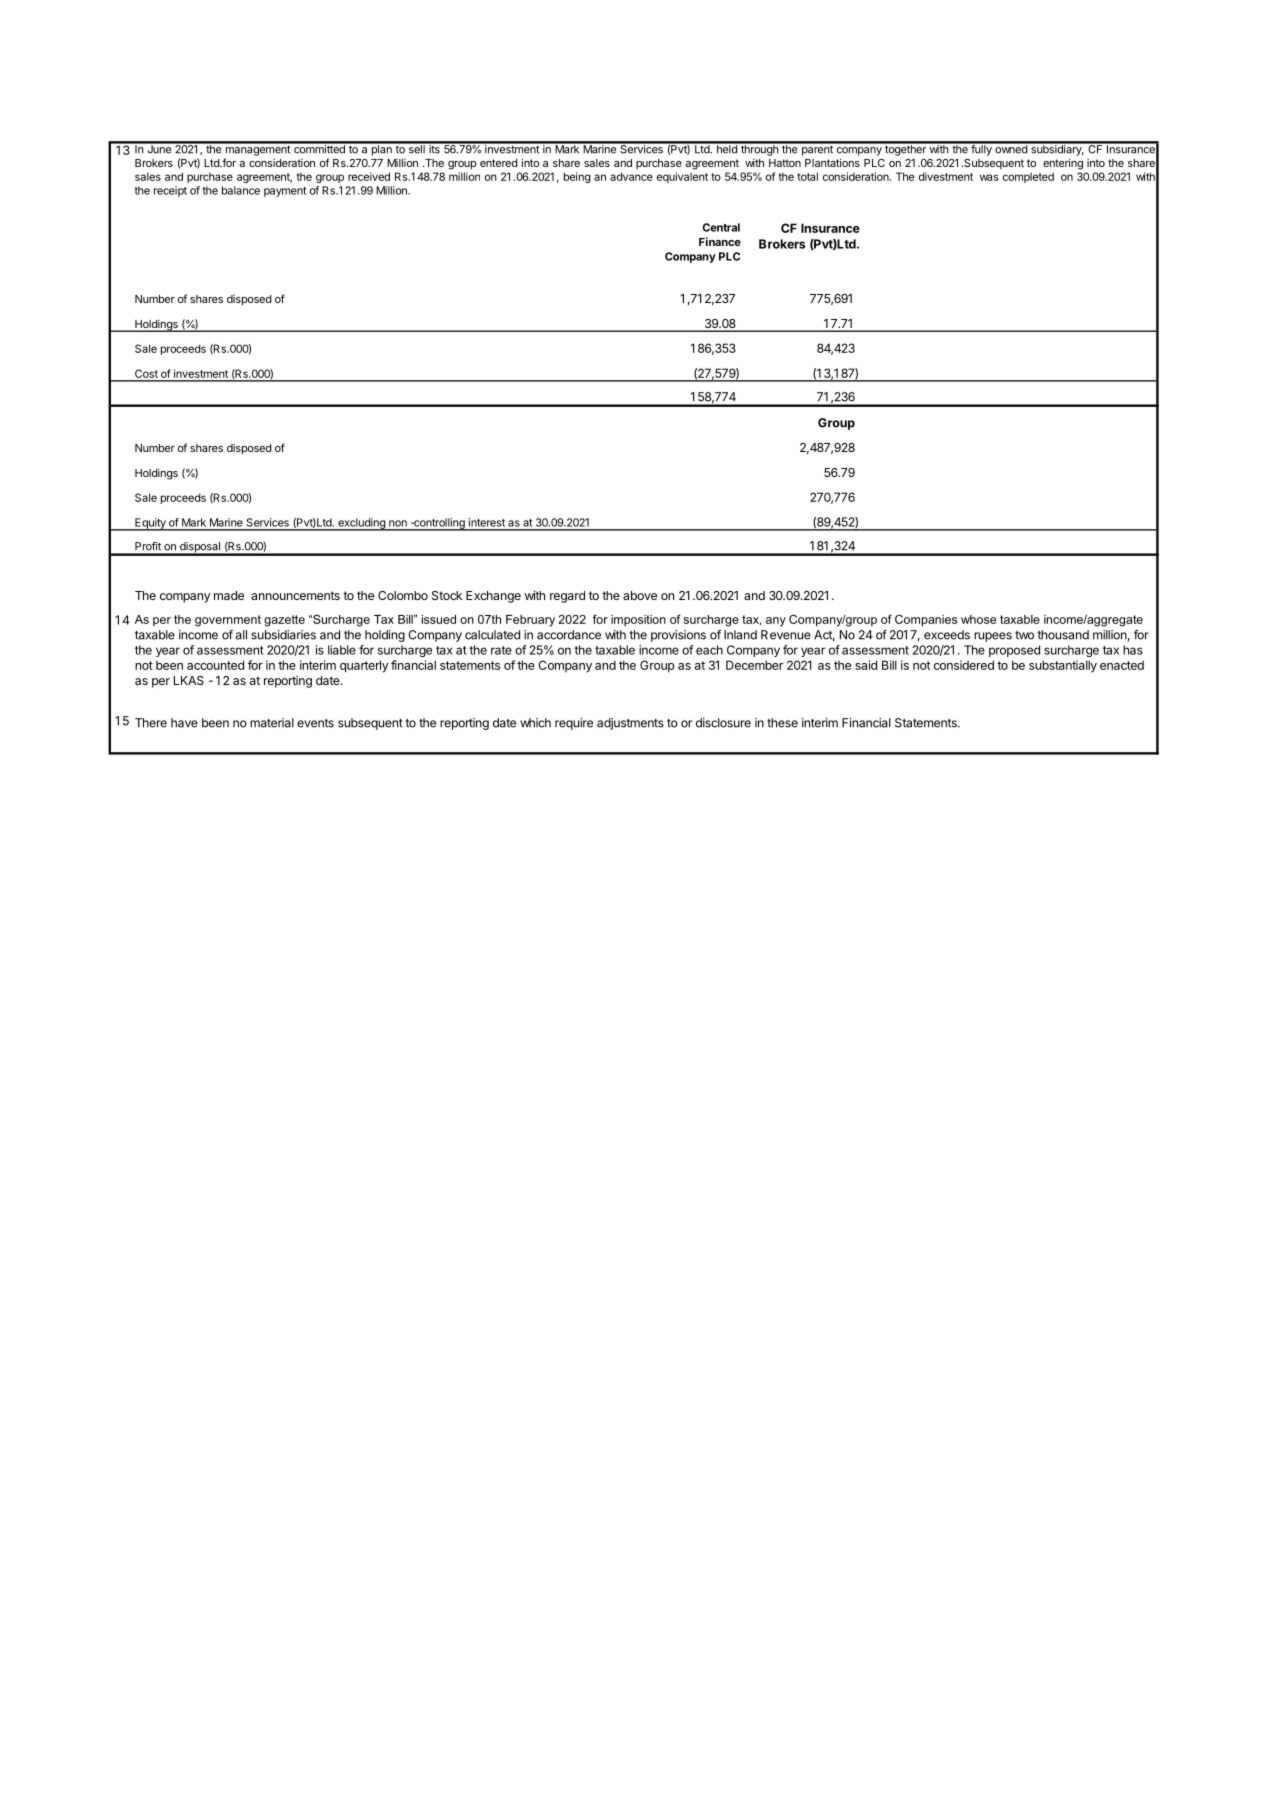  I want to click on Finance, so click(720, 241).
